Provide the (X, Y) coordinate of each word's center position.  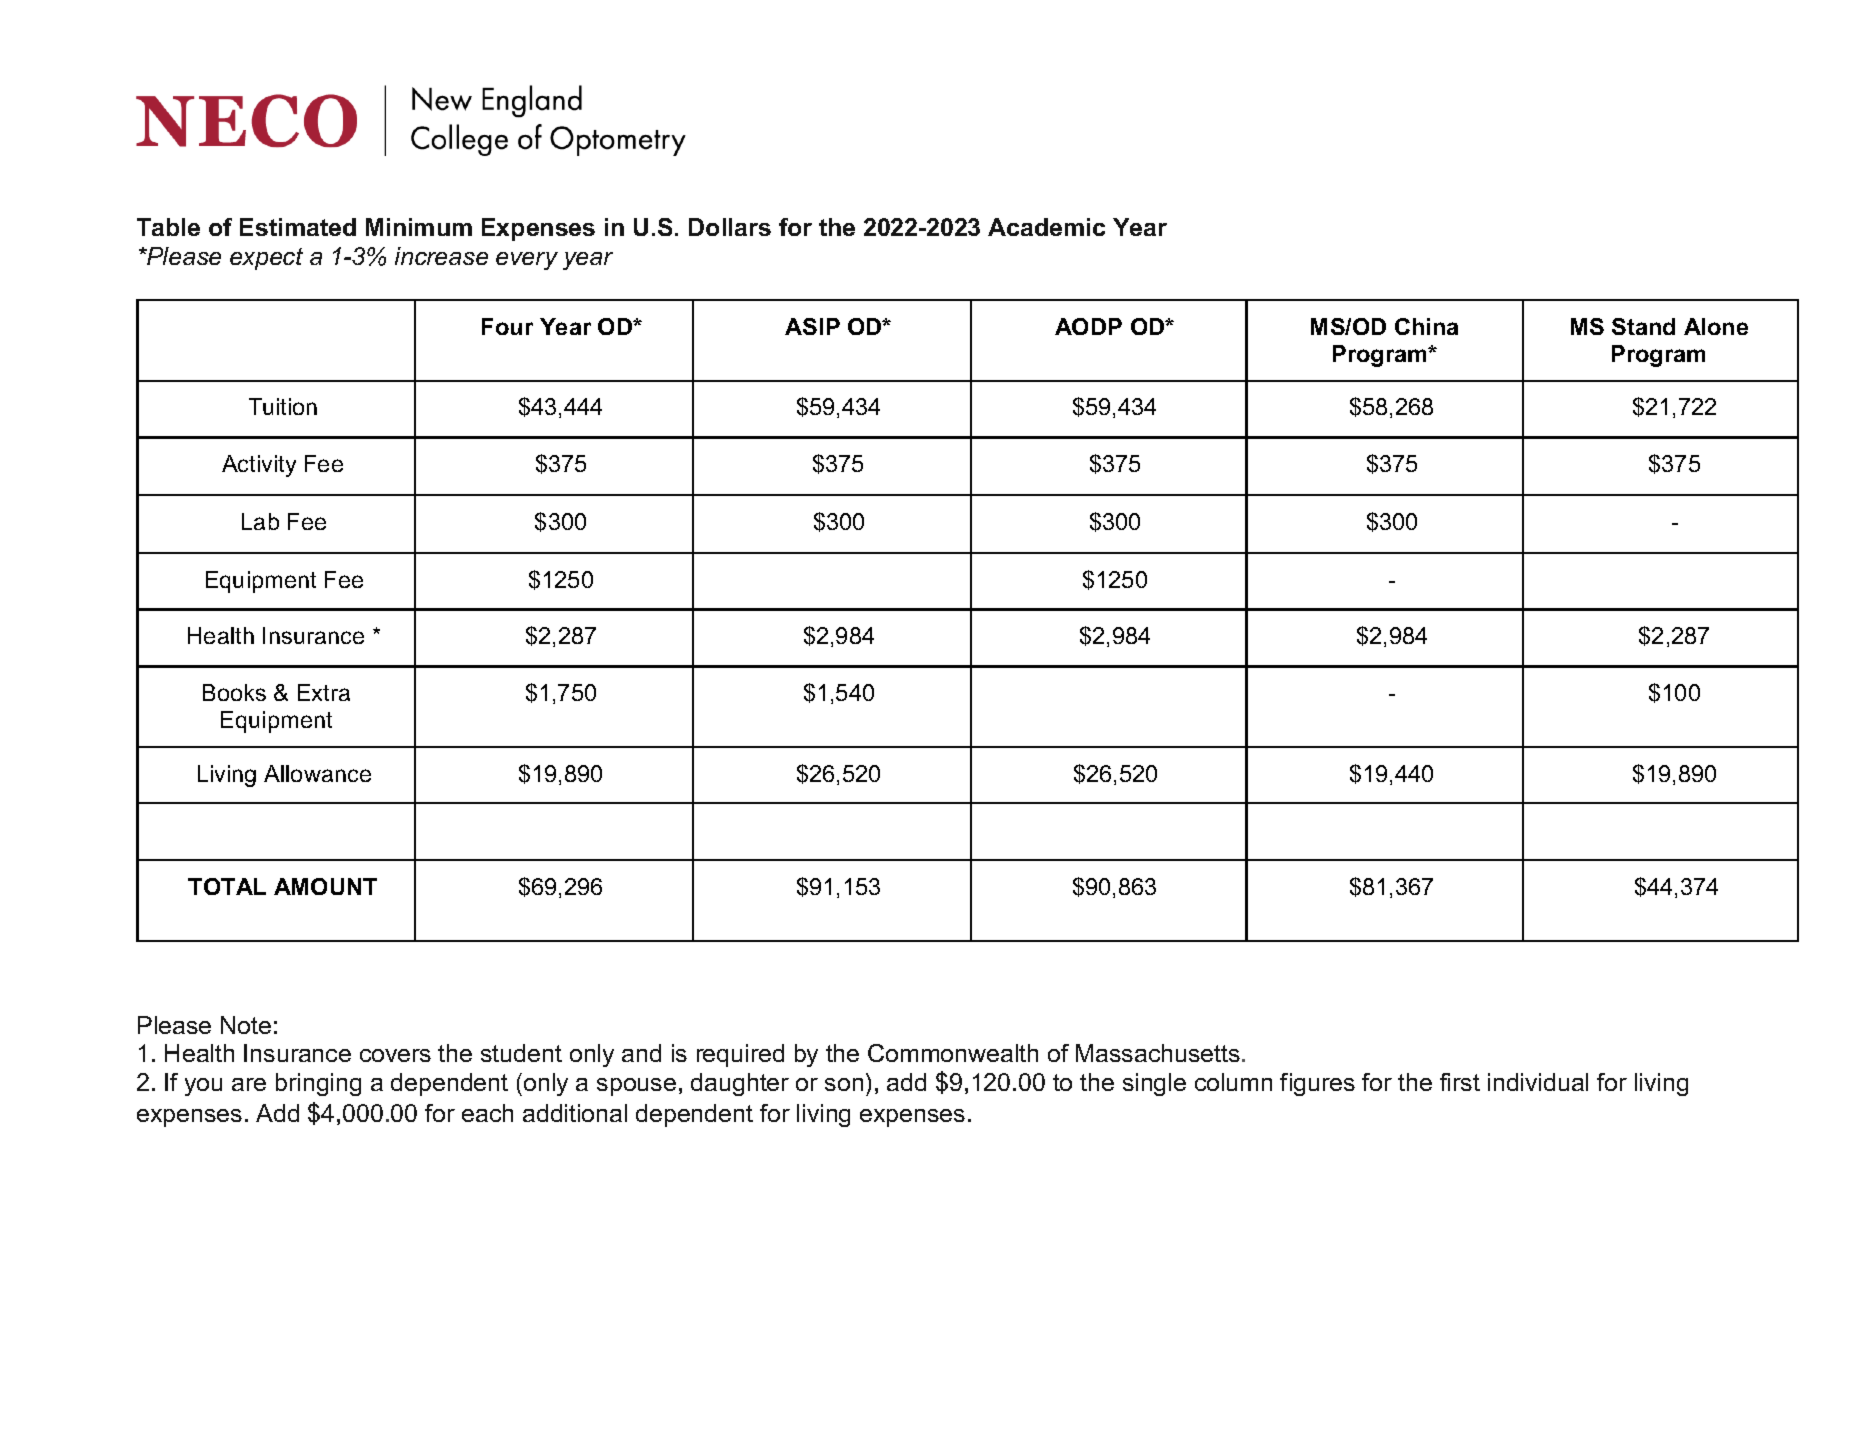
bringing (318, 1084)
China (1426, 326)
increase (441, 256)
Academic (1046, 227)
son (844, 1084)
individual (1538, 1082)
